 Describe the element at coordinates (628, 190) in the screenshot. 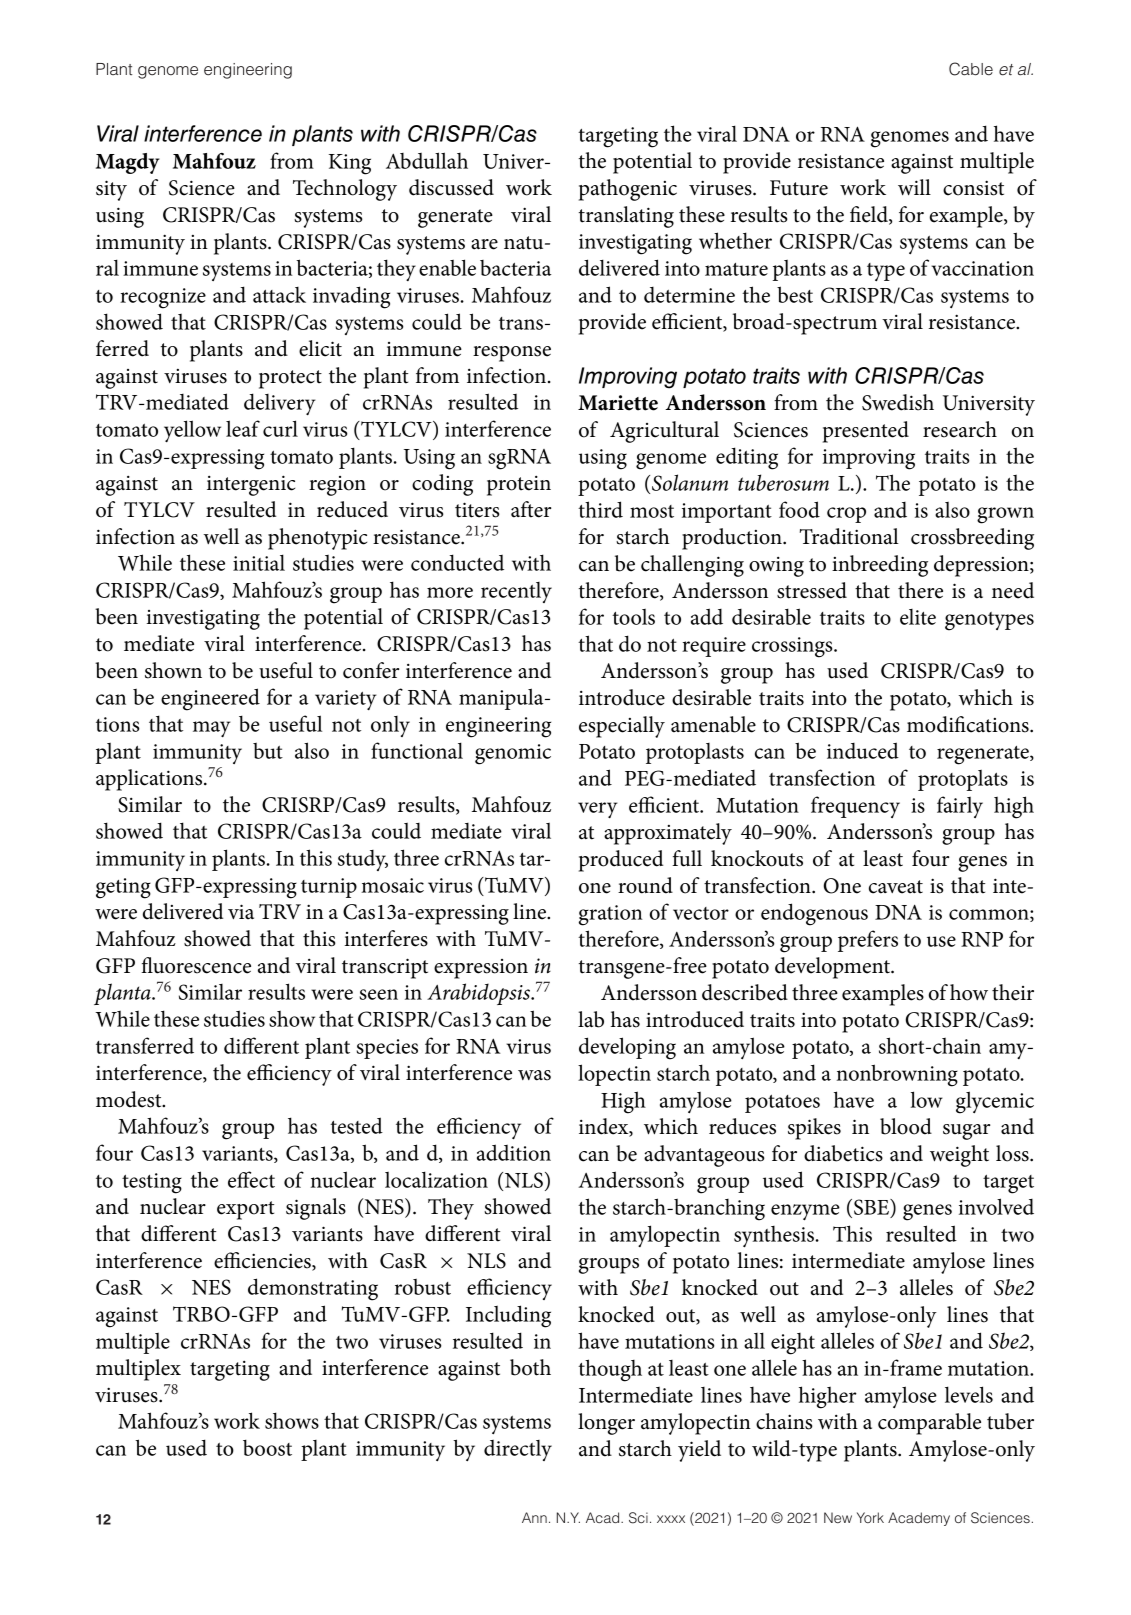

I see `pathogenic` at that location.
